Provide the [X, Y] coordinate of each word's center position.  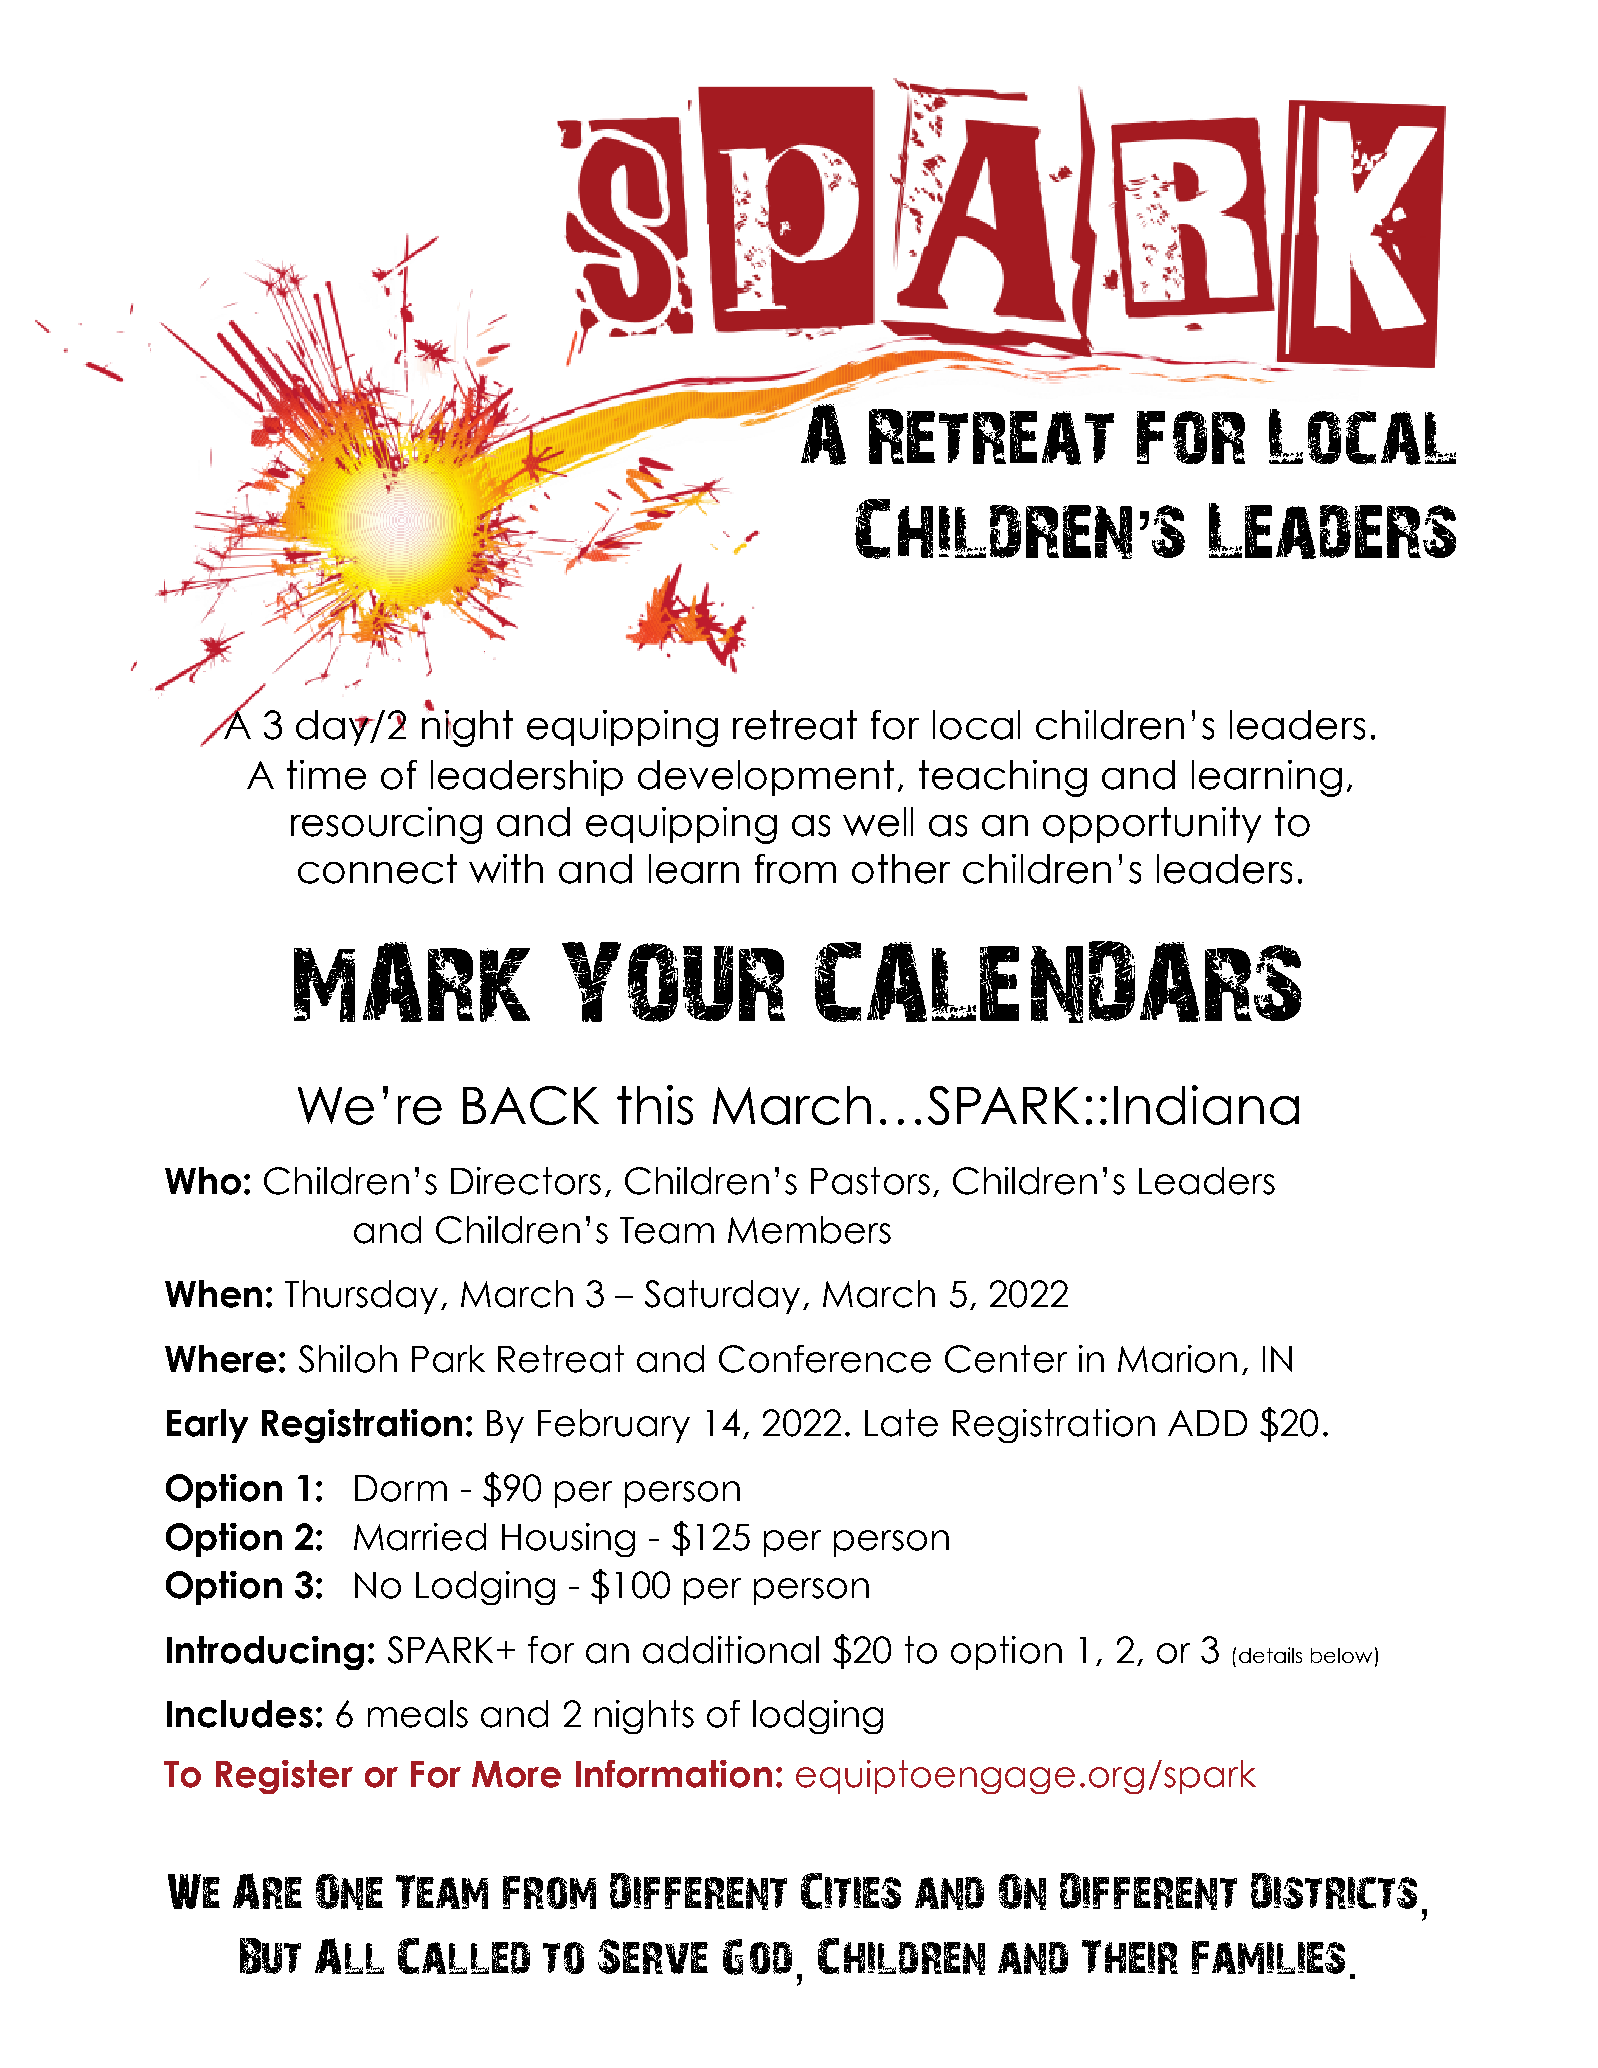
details [1270, 1655]
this [655, 1105]
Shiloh [348, 1359]
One [349, 1892]
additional [731, 1650]
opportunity [1152, 825]
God [757, 1957]
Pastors [870, 1181]
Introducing [265, 1653]
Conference [825, 1359]
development [766, 778]
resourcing [386, 825]
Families [1268, 1957]
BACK [531, 1105]
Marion [1177, 1359]
